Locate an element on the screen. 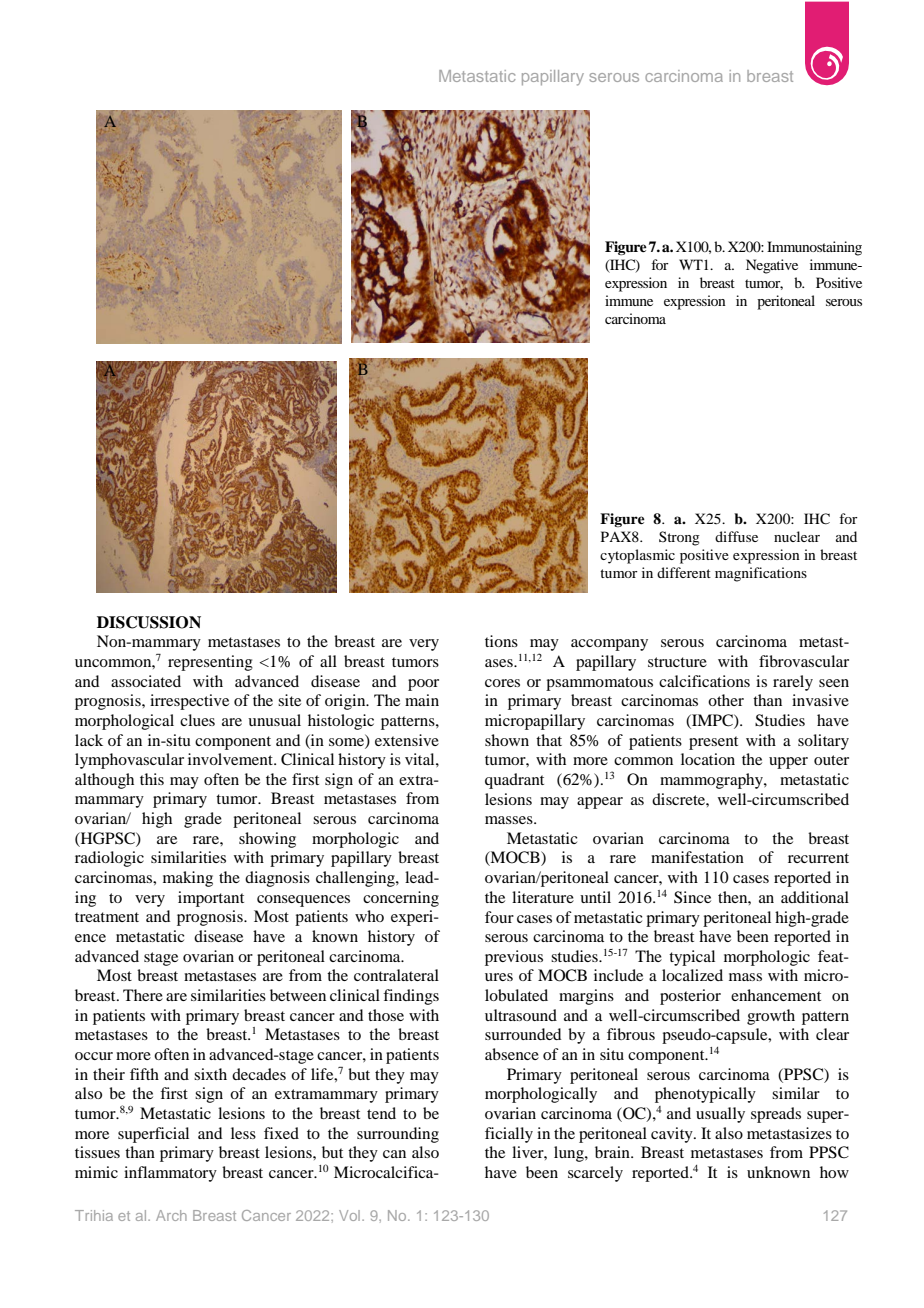 This screenshot has height=1308, width=924. inflammatory is located at coordinates (170, 1174).
